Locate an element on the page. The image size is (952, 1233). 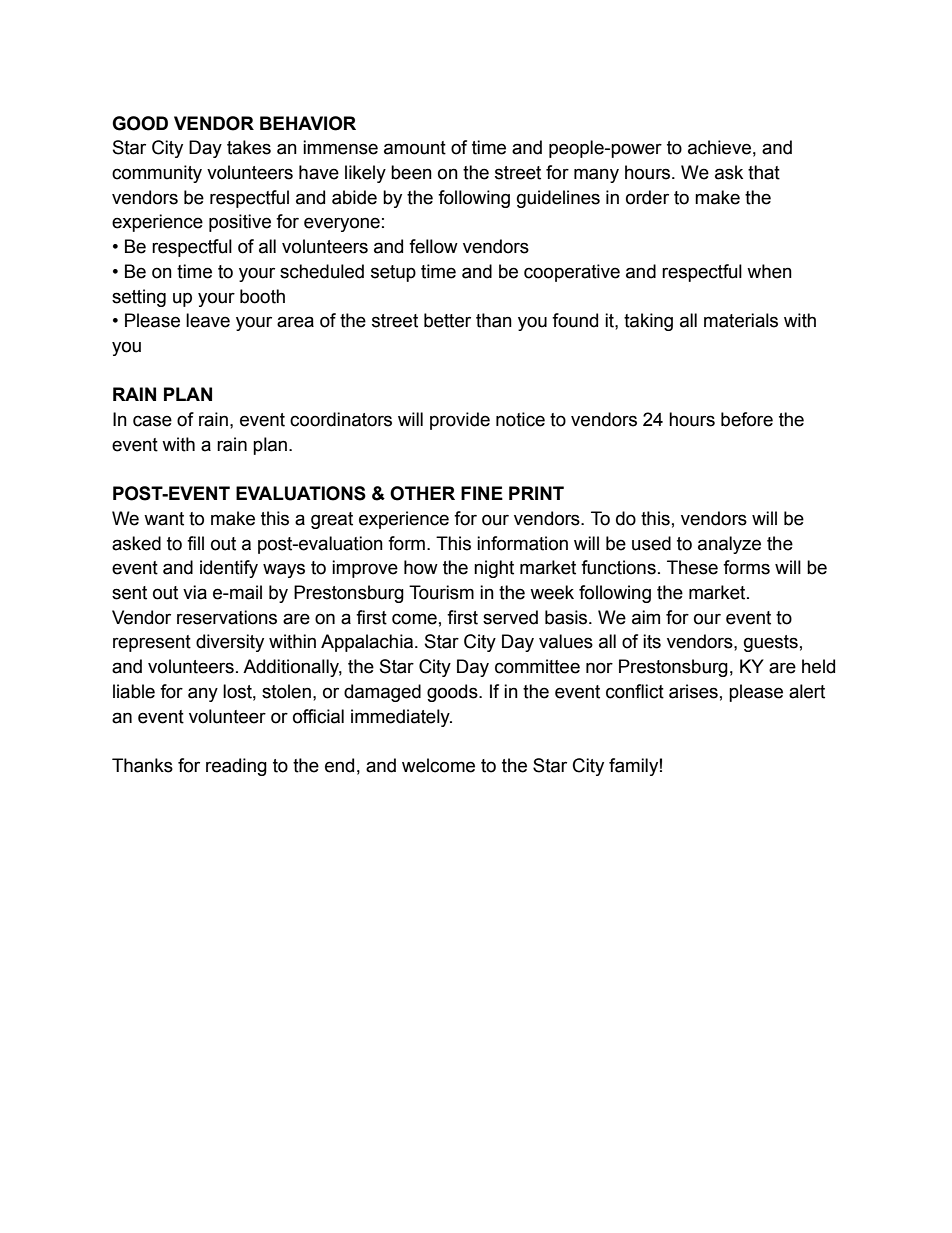
immediately is located at coordinates (401, 718).
